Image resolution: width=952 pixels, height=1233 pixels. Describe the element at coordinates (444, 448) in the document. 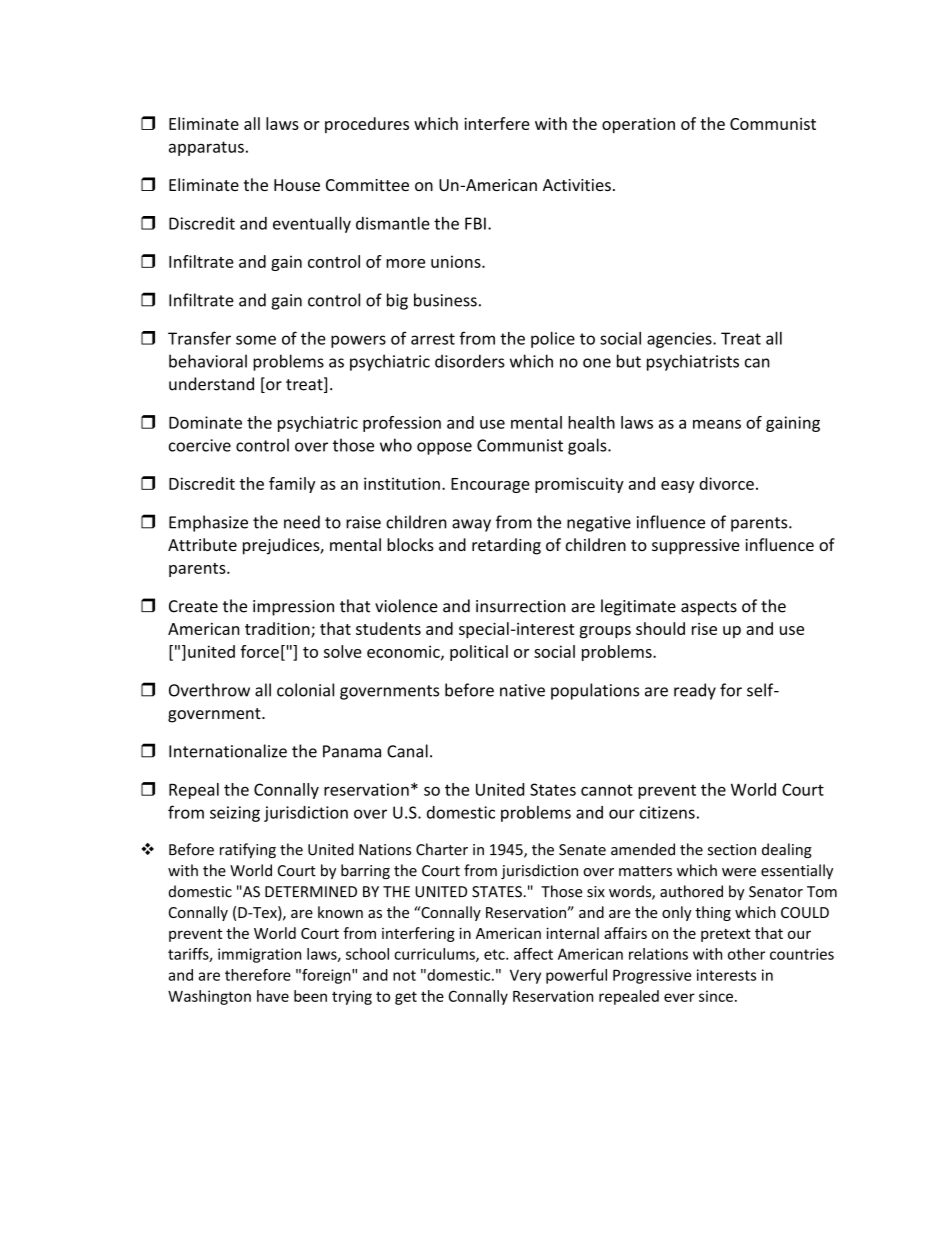

I see `oppose` at that location.
